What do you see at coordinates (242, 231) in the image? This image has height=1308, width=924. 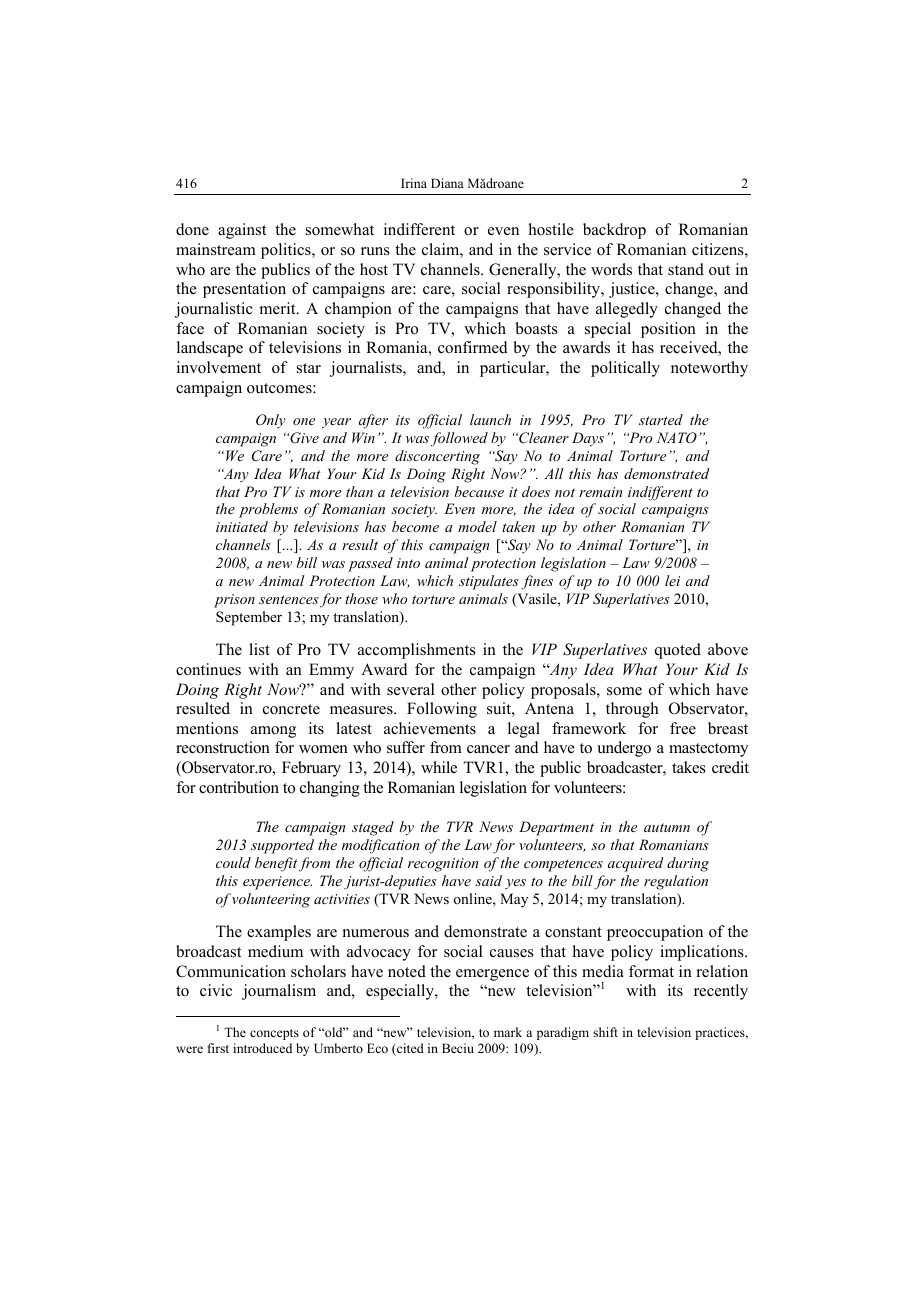 I see `against` at bounding box center [242, 231].
